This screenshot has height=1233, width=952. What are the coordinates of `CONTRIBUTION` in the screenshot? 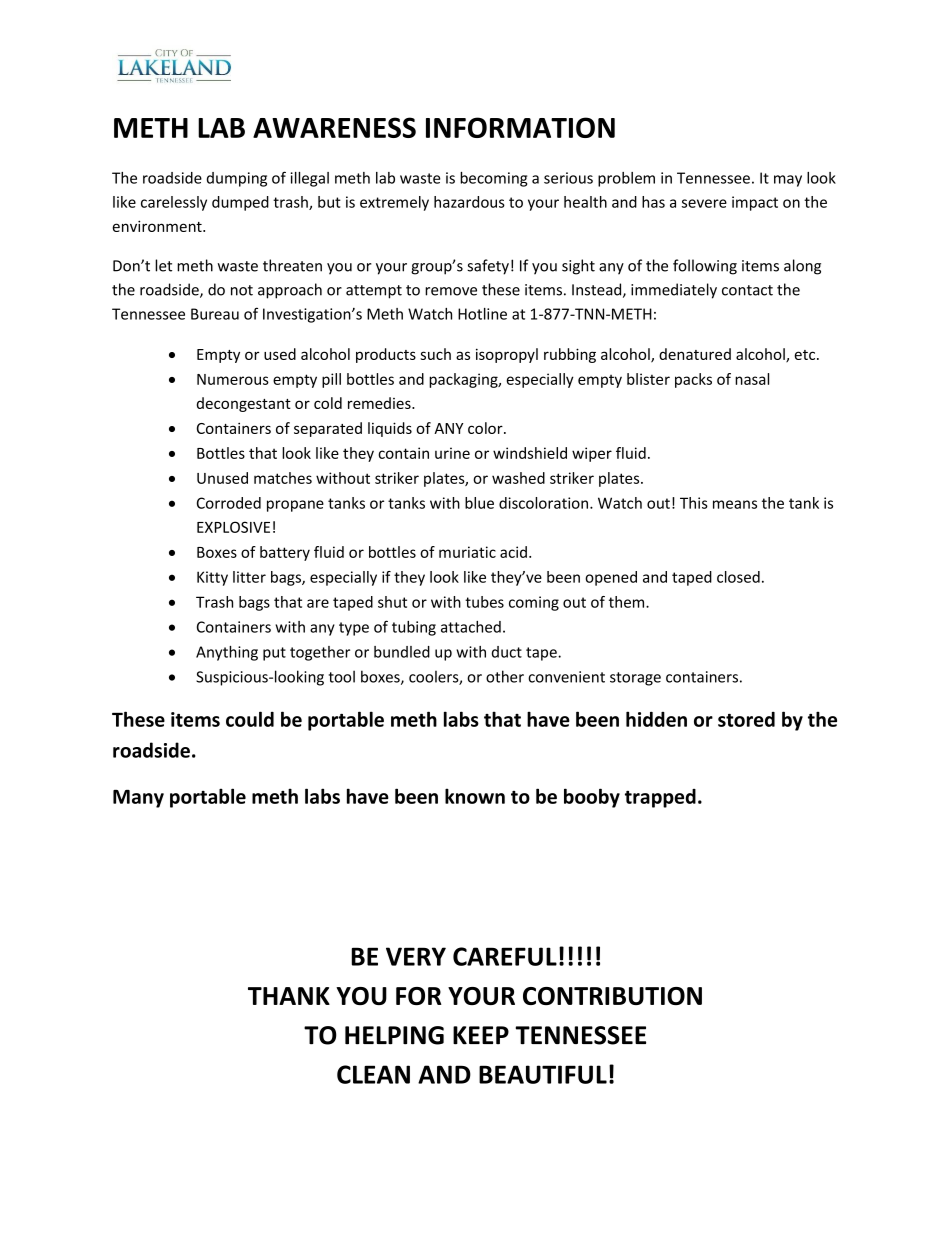 It's located at (612, 996).
